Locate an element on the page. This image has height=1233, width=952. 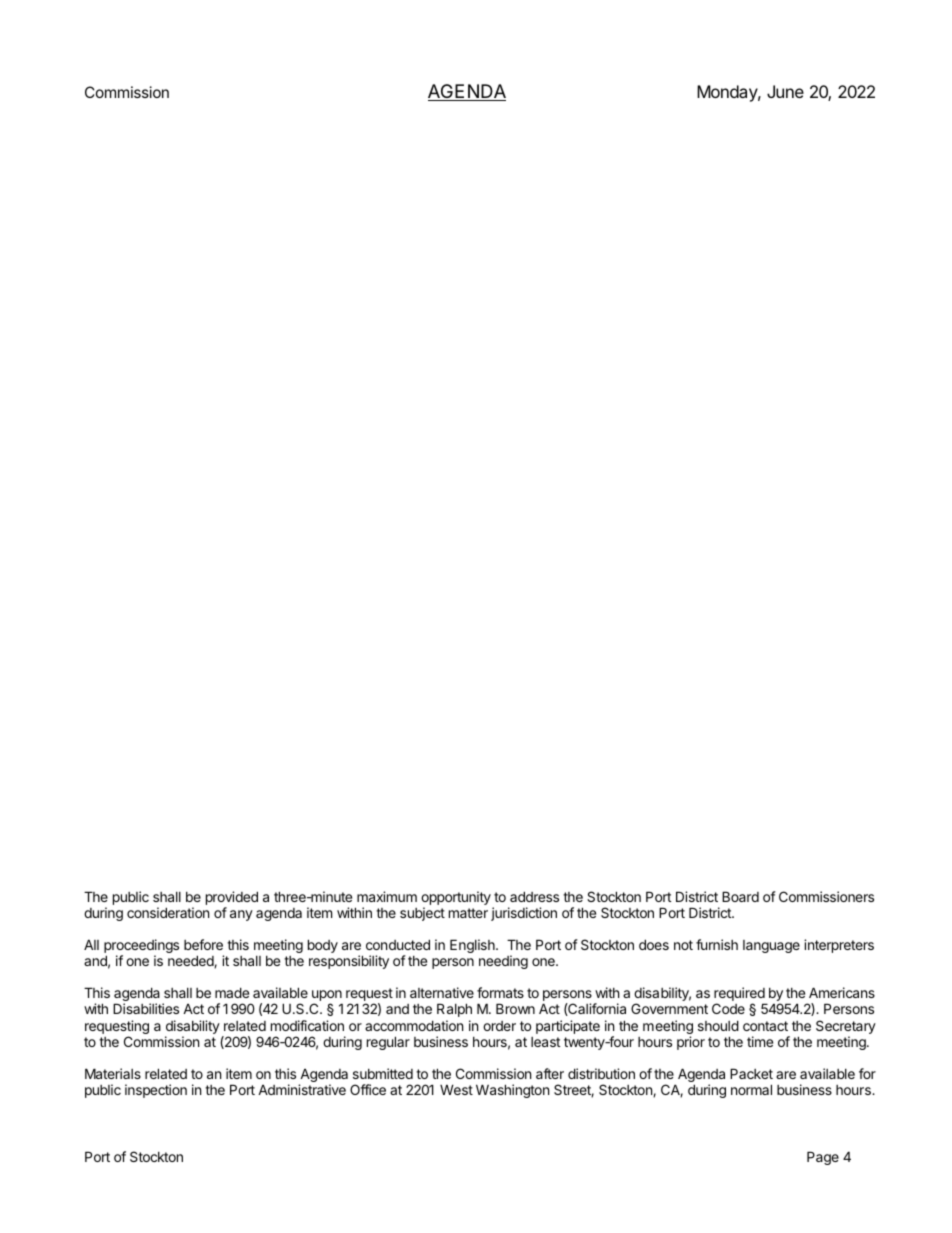
address is located at coordinates (534, 896).
